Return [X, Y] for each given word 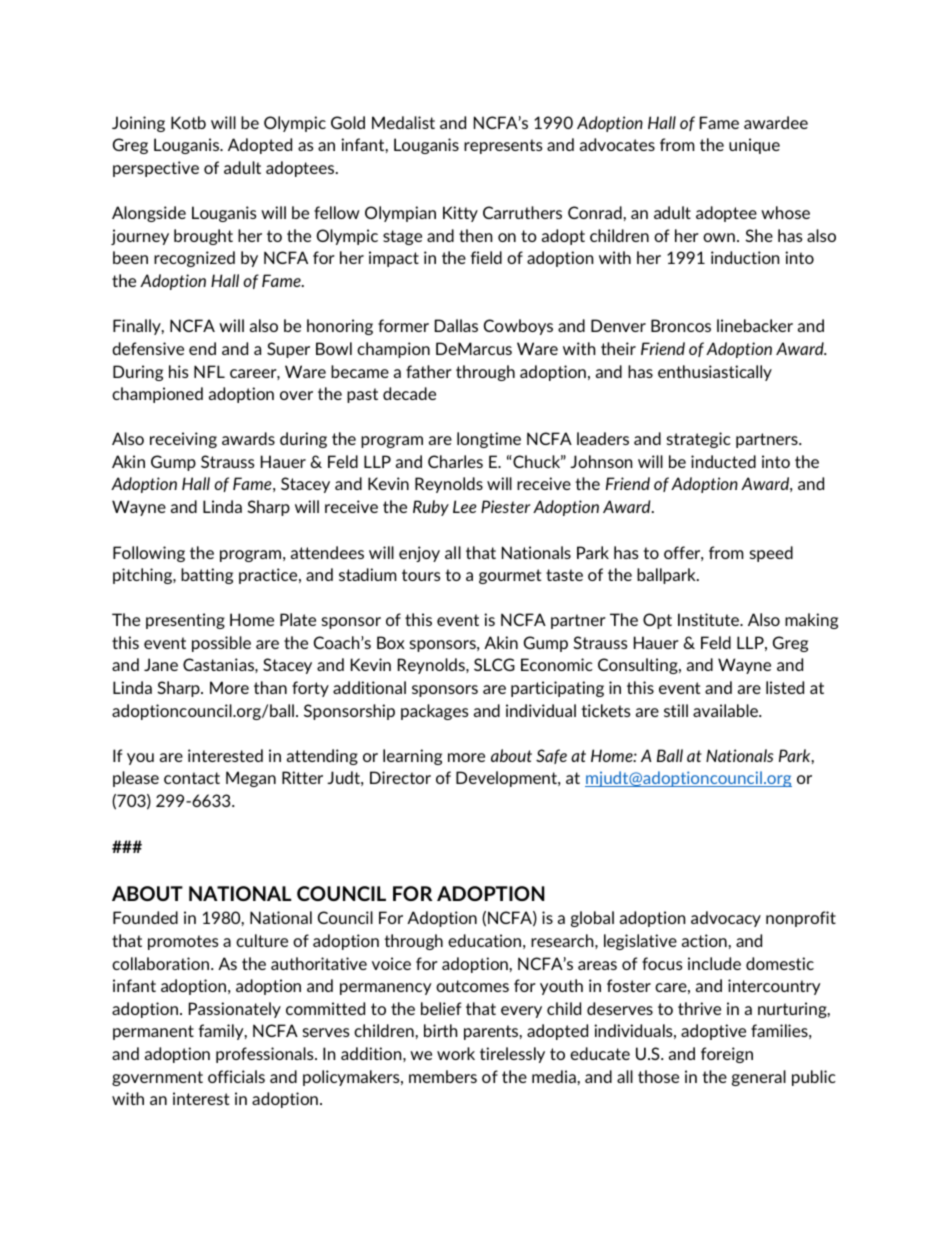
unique [754, 146]
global [592, 919]
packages [435, 712]
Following [149, 554]
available [726, 710]
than [270, 687]
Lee [465, 506]
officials [236, 1076]
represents [503, 146]
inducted [723, 461]
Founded [145, 917]
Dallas [456, 325]
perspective [156, 169]
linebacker [755, 325]
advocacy [726, 919]
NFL [209, 371]
